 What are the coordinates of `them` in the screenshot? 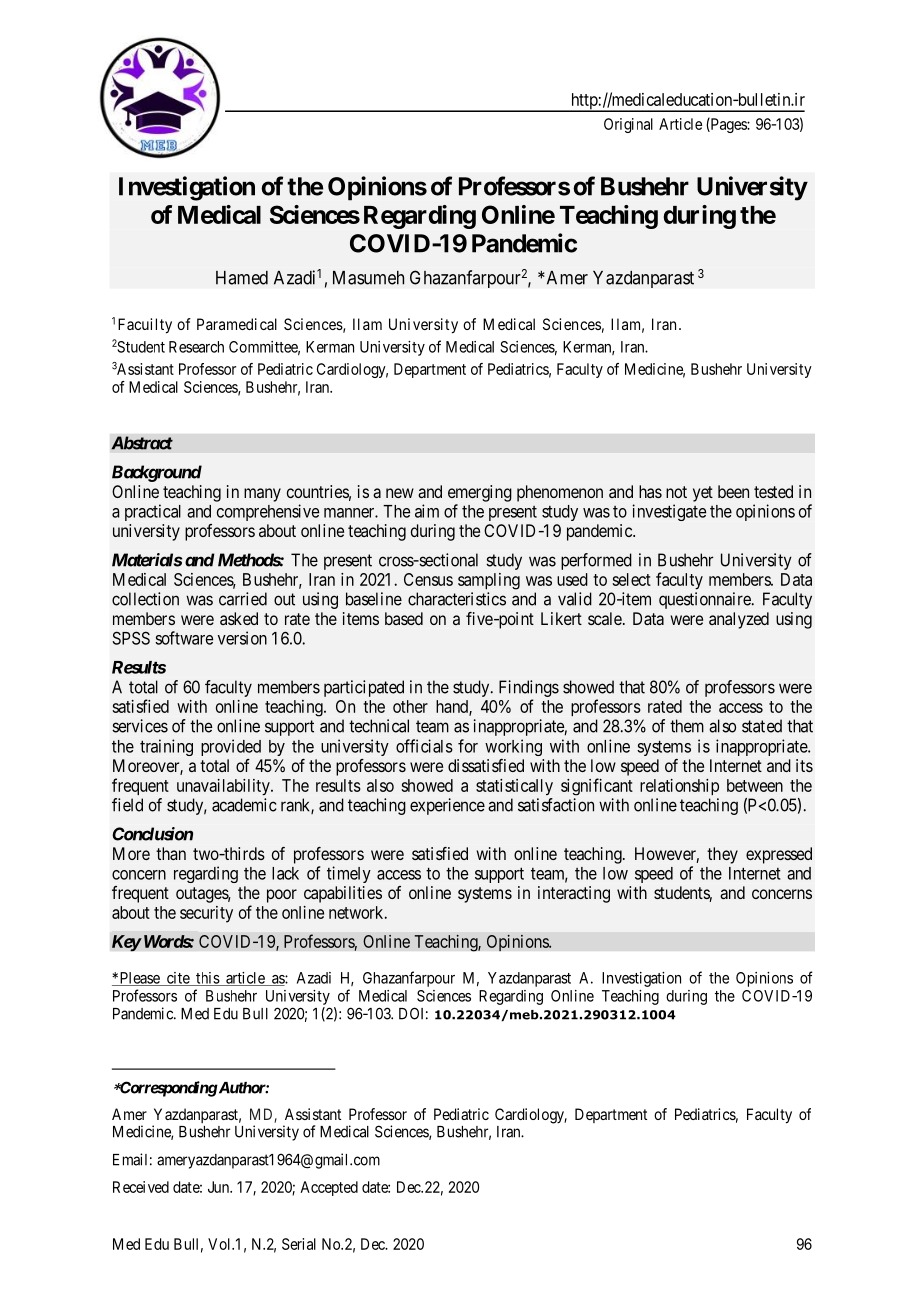 It's located at (687, 726).
